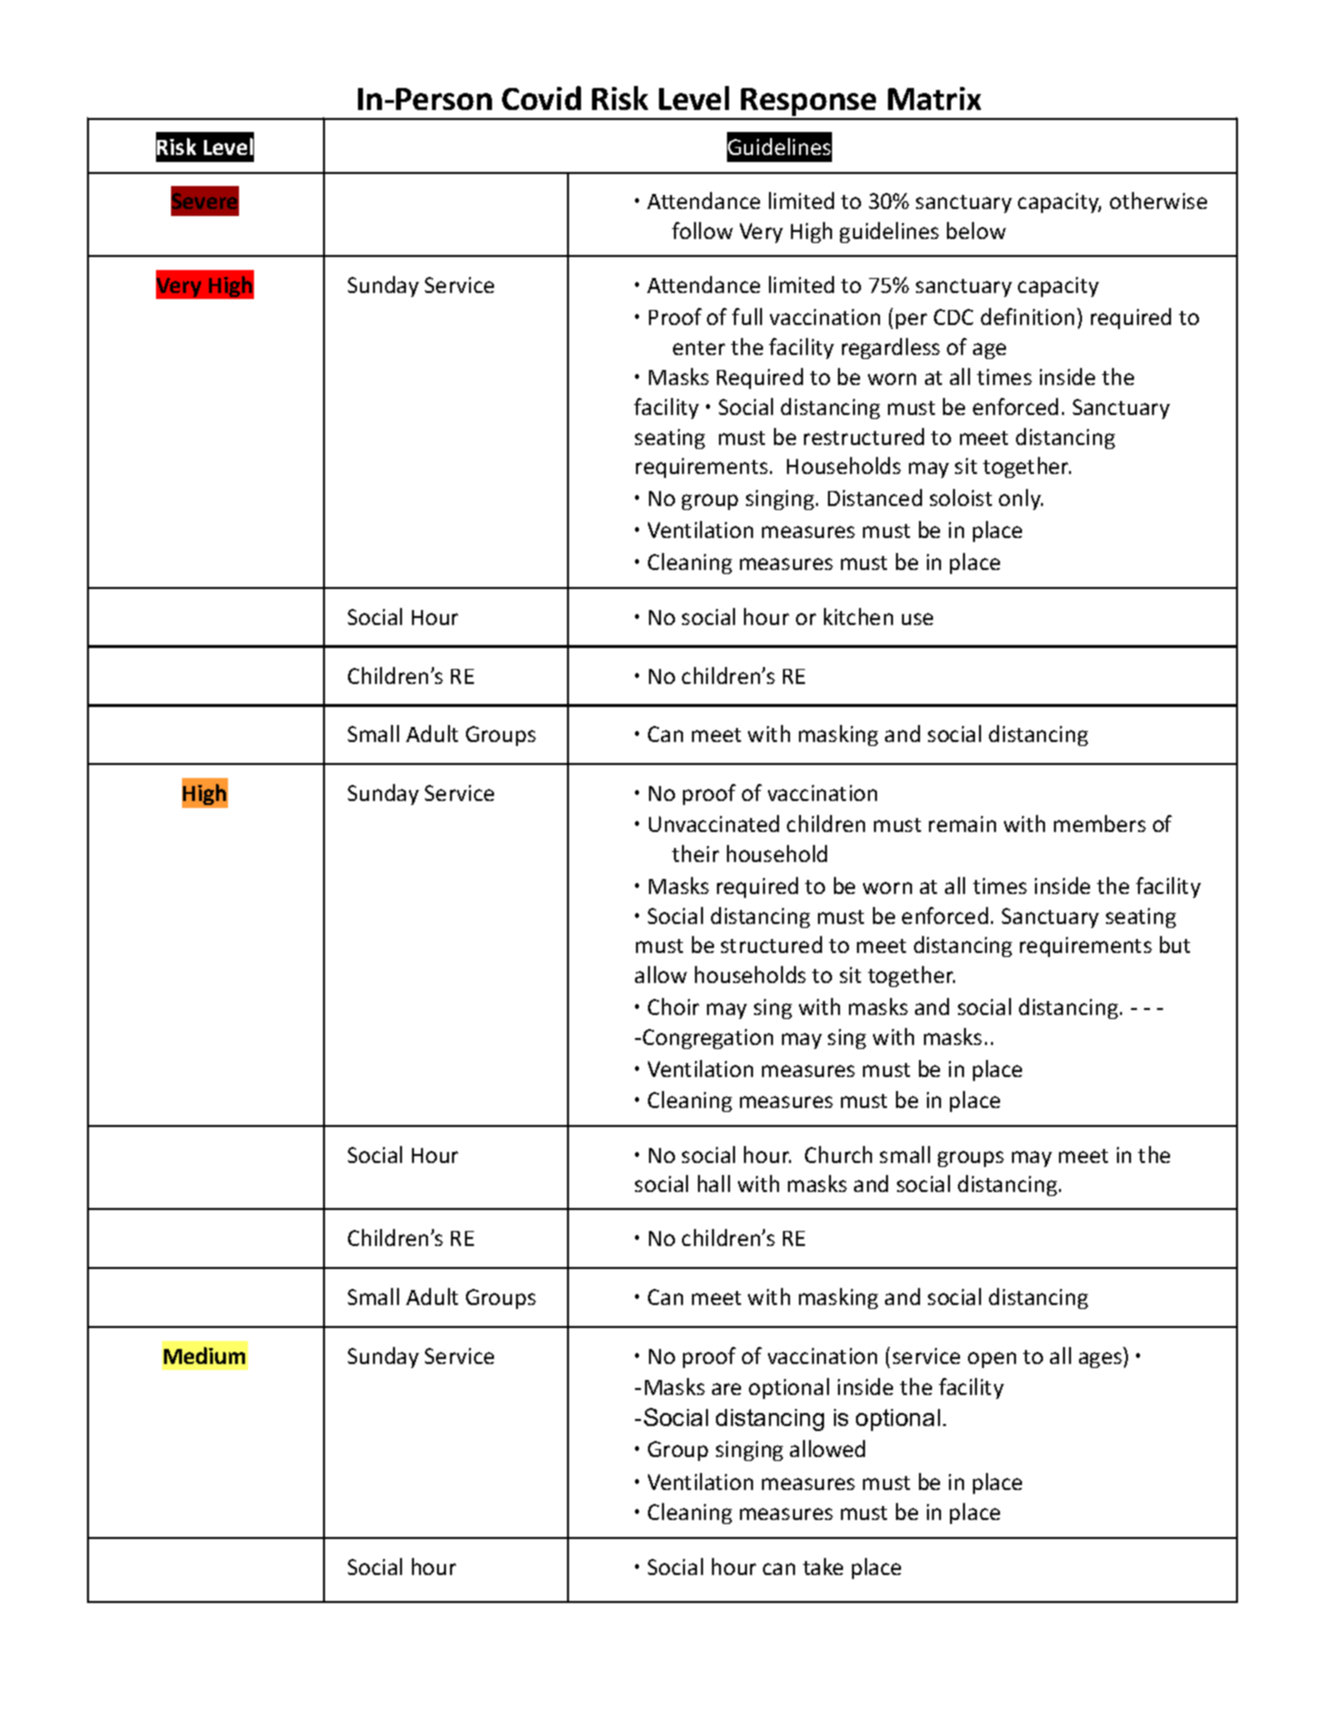 The height and width of the page is (1727, 1334). Describe the element at coordinates (726, 1389) in the page. I see `are` at that location.
